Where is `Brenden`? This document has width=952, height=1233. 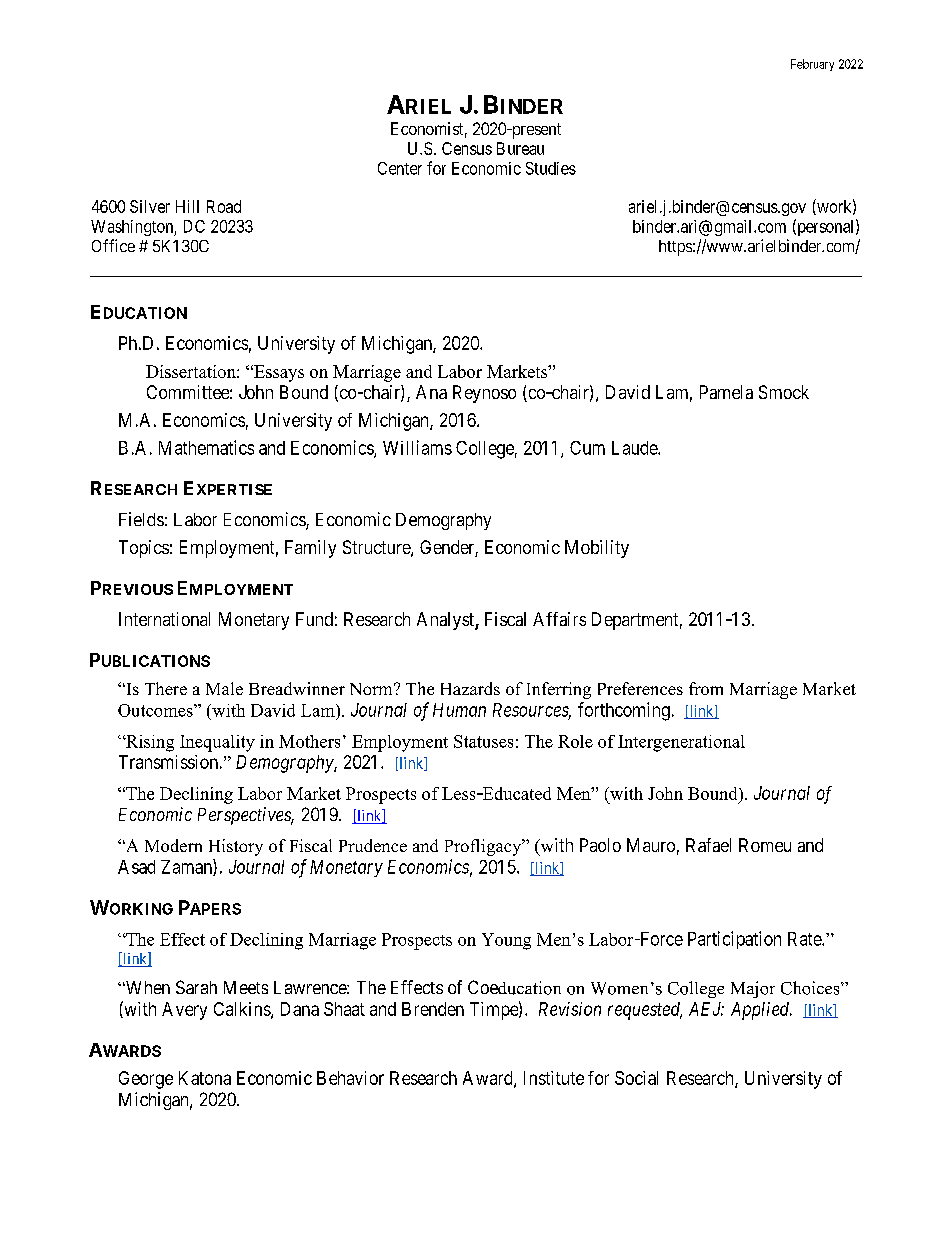
Brenden is located at coordinates (433, 1009).
